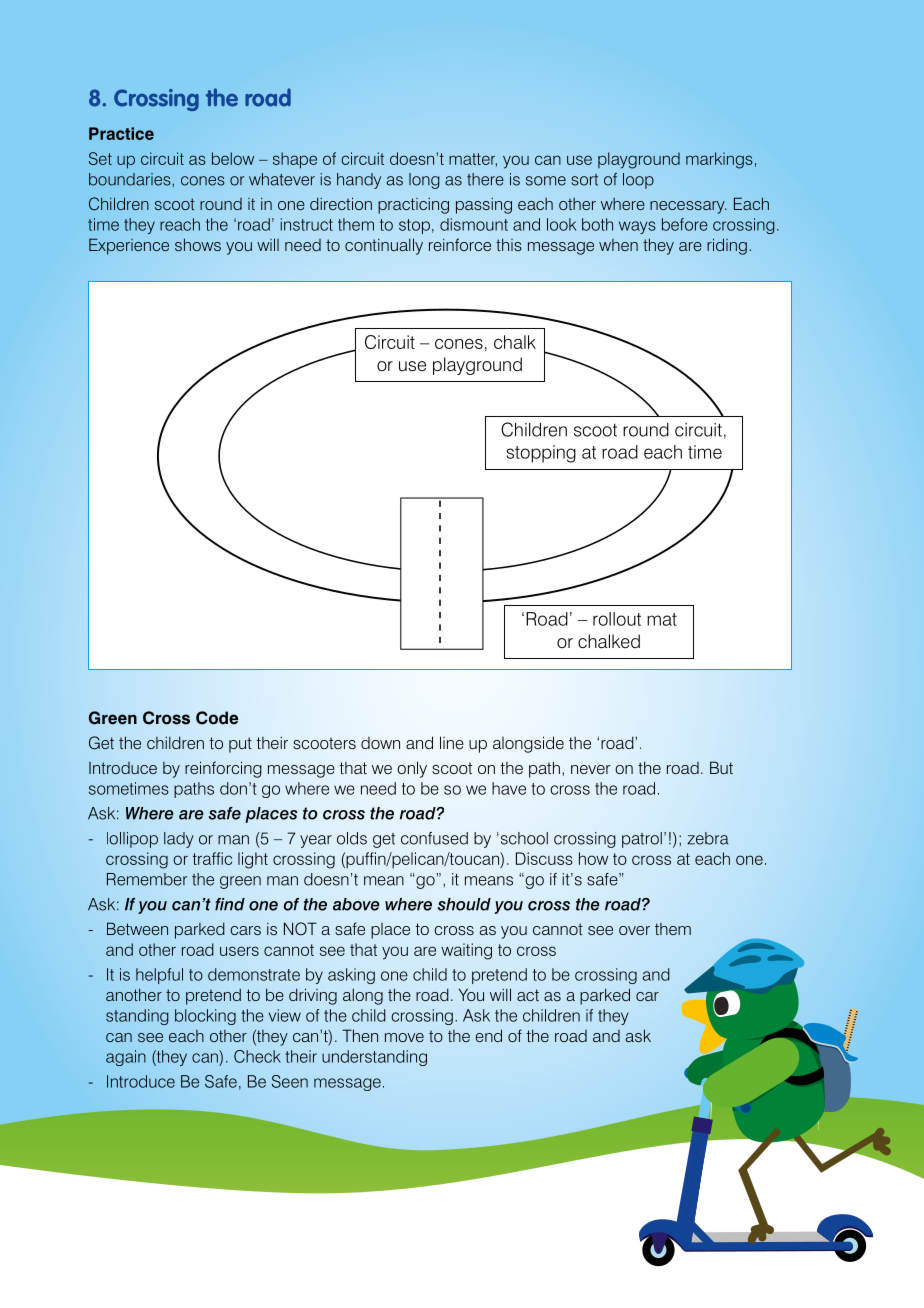  I want to click on when, so click(618, 245).
